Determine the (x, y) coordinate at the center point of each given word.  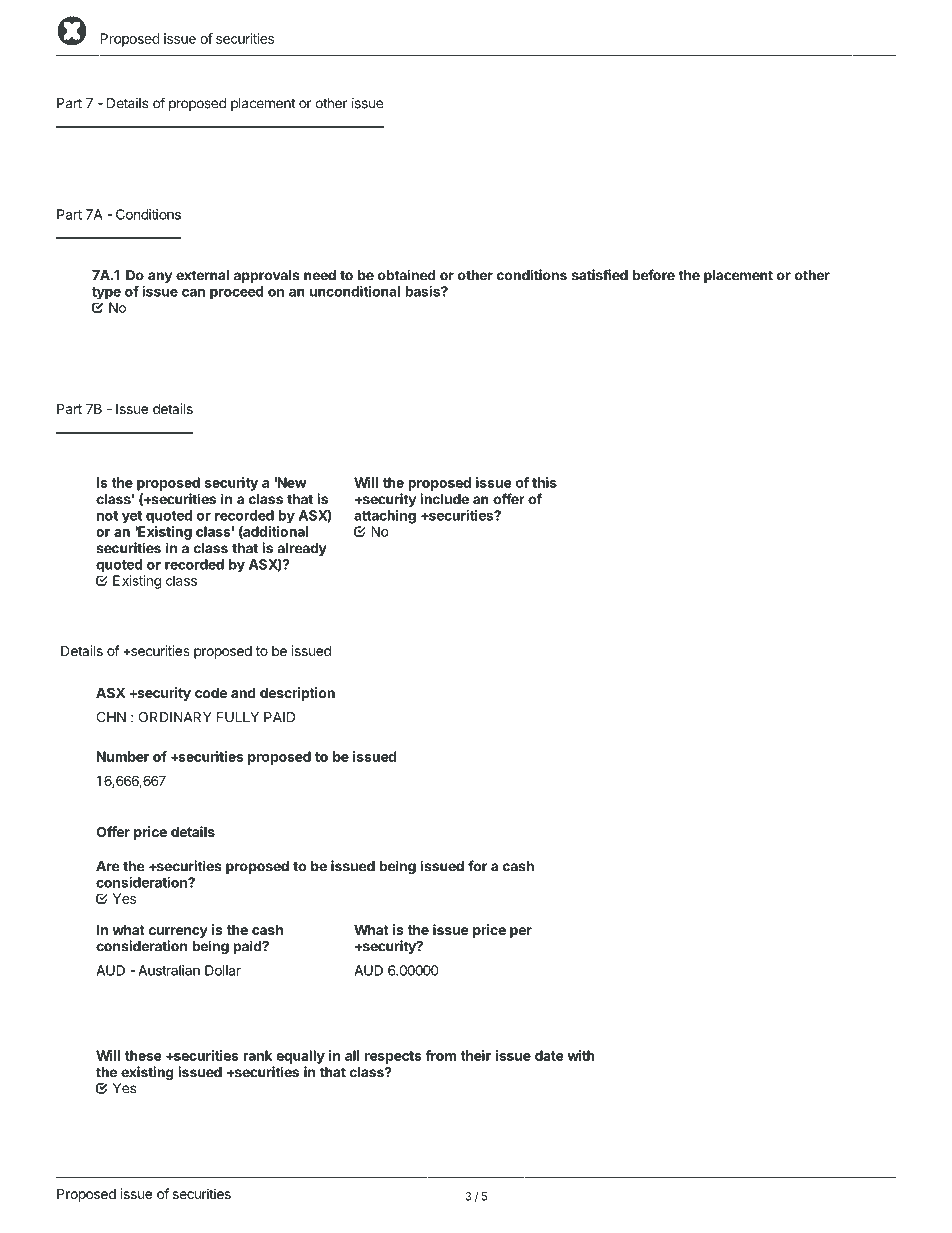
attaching (385, 517)
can (193, 292)
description (297, 694)
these (143, 1055)
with (581, 1055)
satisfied (600, 275)
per (521, 932)
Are (108, 866)
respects (393, 1057)
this (544, 482)
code (211, 692)
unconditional (355, 291)
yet (132, 517)
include (444, 499)
